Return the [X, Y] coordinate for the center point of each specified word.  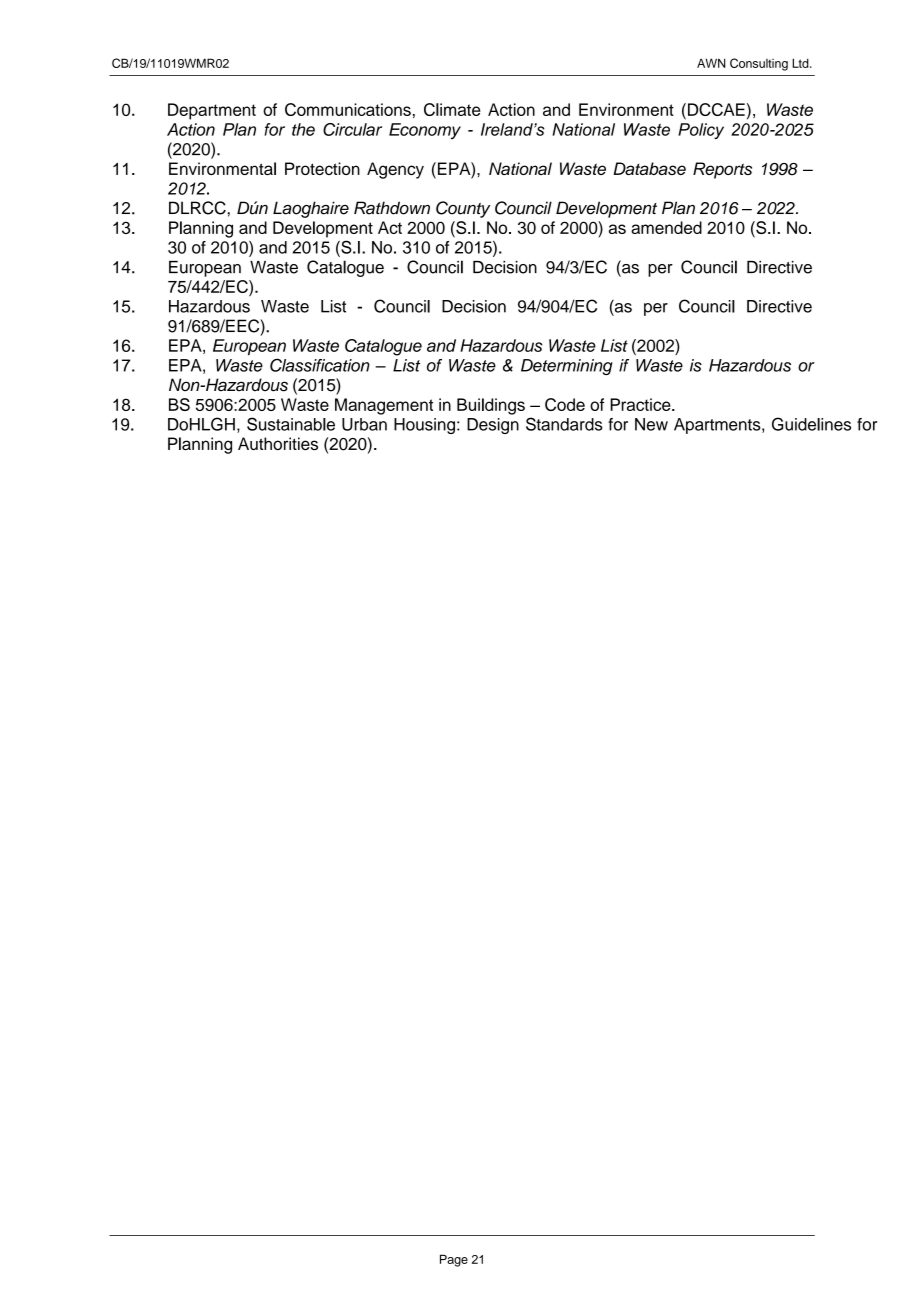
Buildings [491, 406]
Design [493, 426]
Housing [424, 426]
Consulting [759, 64]
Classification [320, 365]
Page [454, 1260]
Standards [564, 424]
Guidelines [811, 424]
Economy [425, 131]
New [651, 424]
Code [565, 404]
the [303, 129]
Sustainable [291, 424]
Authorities [278, 443]
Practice [641, 404]
